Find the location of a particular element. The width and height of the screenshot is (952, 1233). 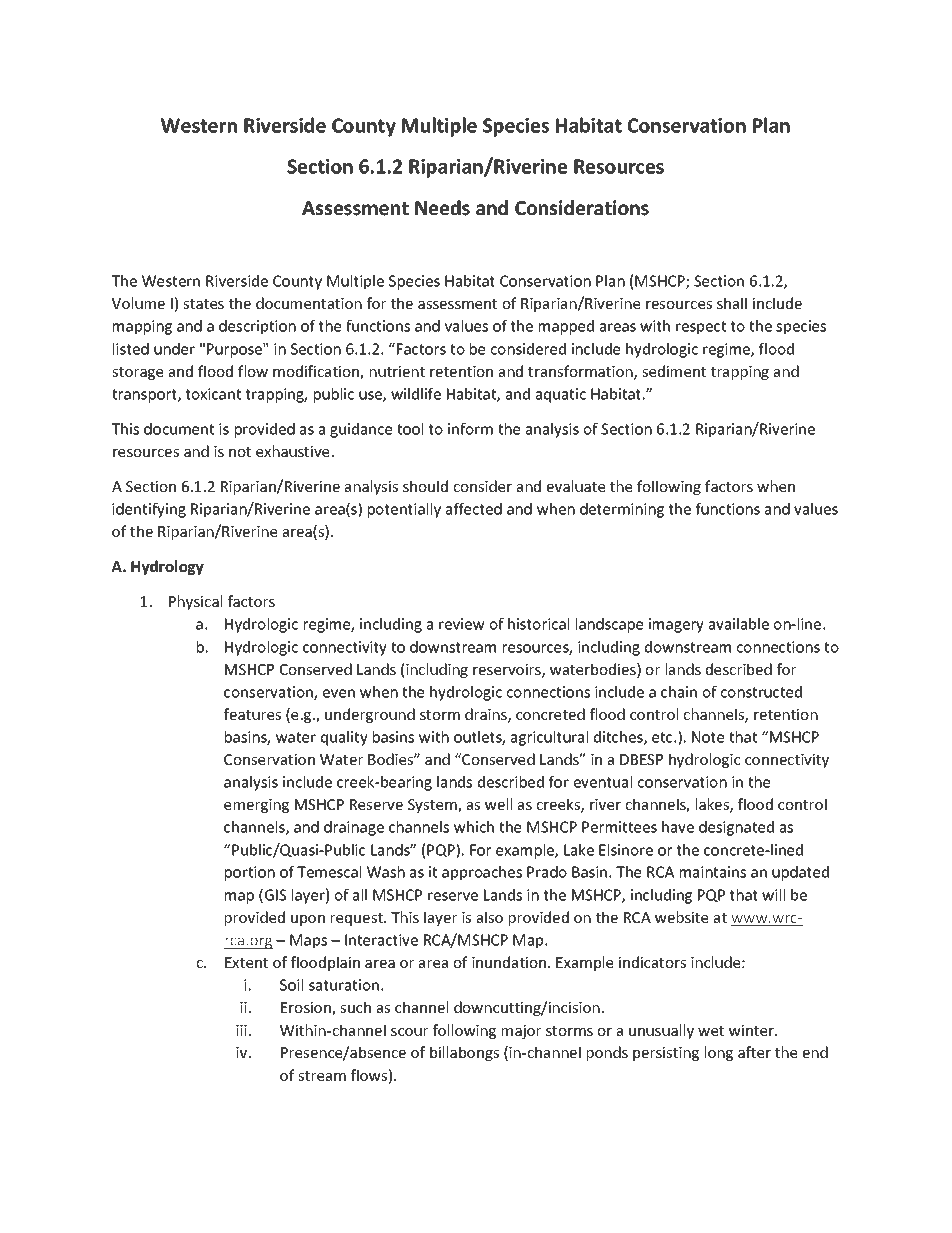

states is located at coordinates (203, 304).
